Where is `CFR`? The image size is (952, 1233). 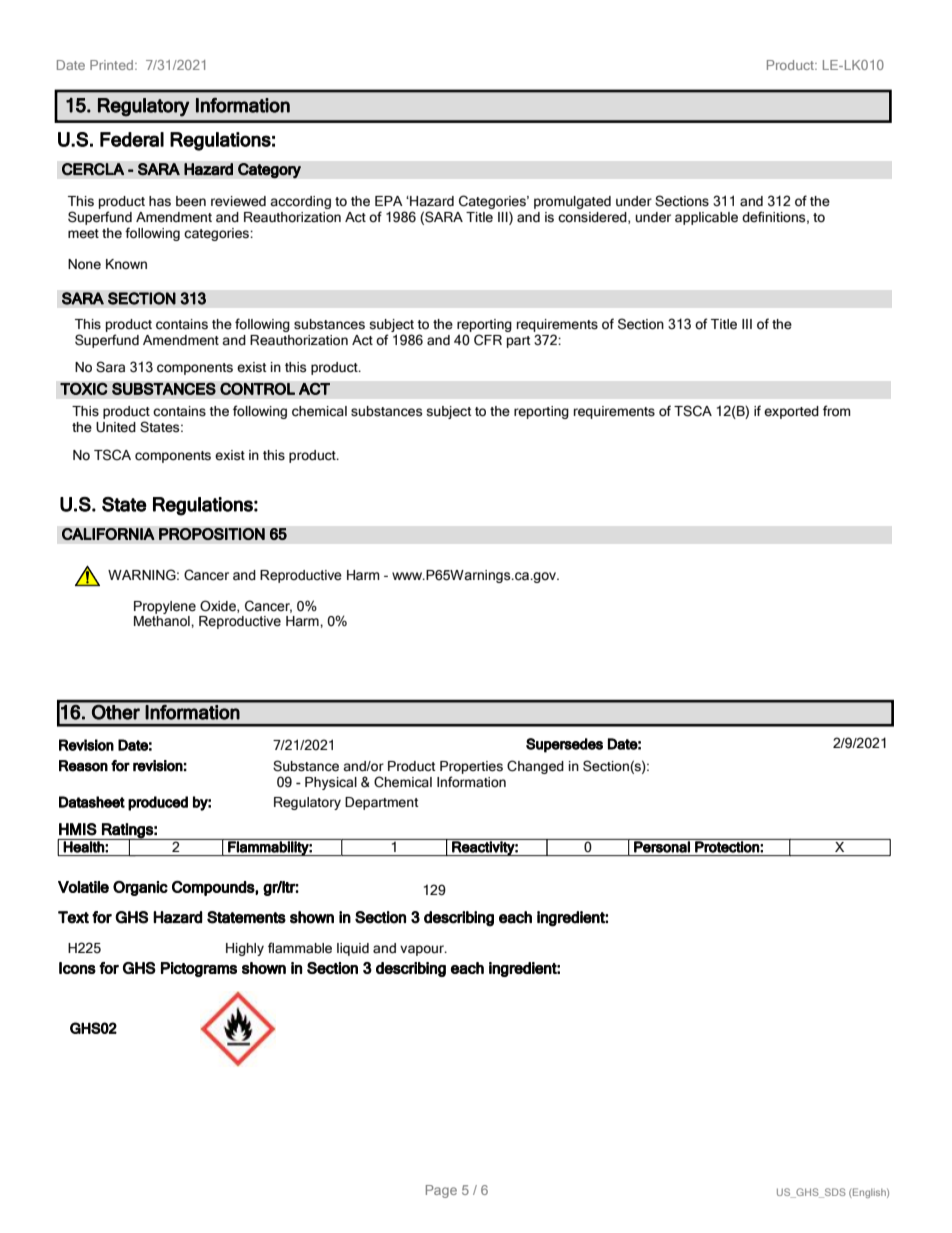
CFR is located at coordinates (488, 340).
